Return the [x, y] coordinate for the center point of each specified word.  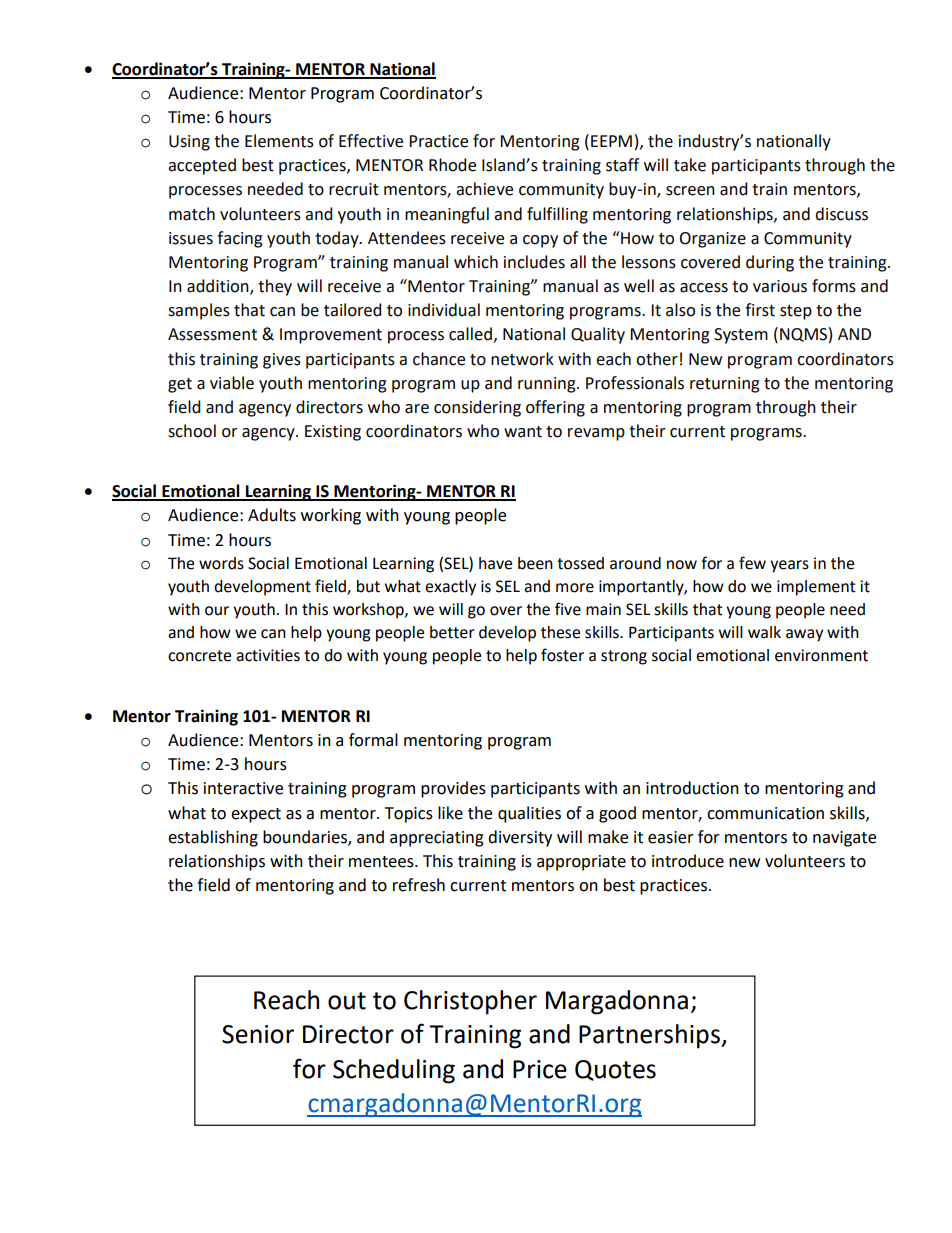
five [568, 609]
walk [764, 632]
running [548, 385]
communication [765, 813]
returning [725, 385]
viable [232, 383]
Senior [258, 1034]
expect [256, 815]
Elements [279, 141]
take [690, 165]
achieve [484, 189]
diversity [520, 838]
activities [268, 655]
